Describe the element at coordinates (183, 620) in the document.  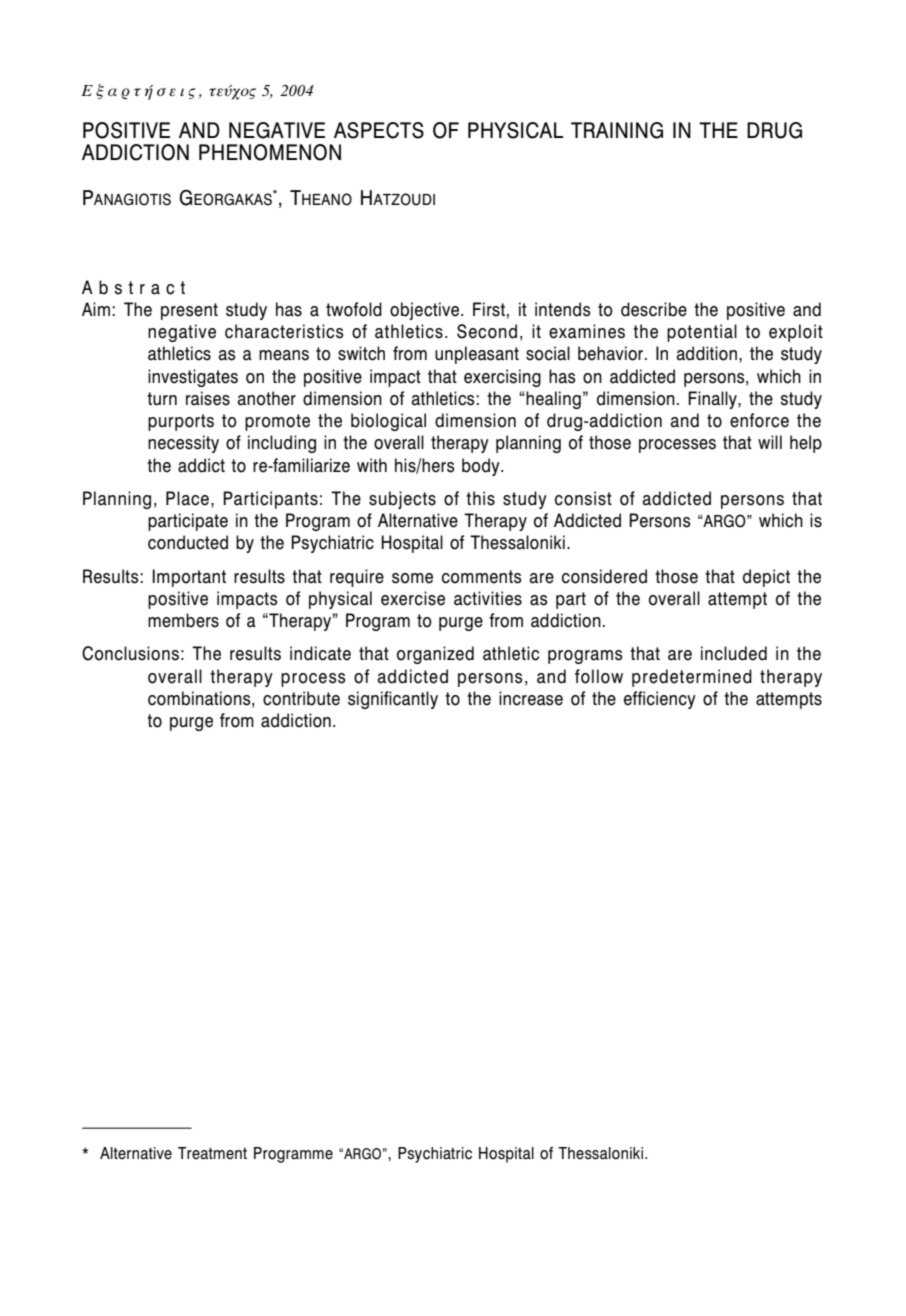
I see `members` at that location.
